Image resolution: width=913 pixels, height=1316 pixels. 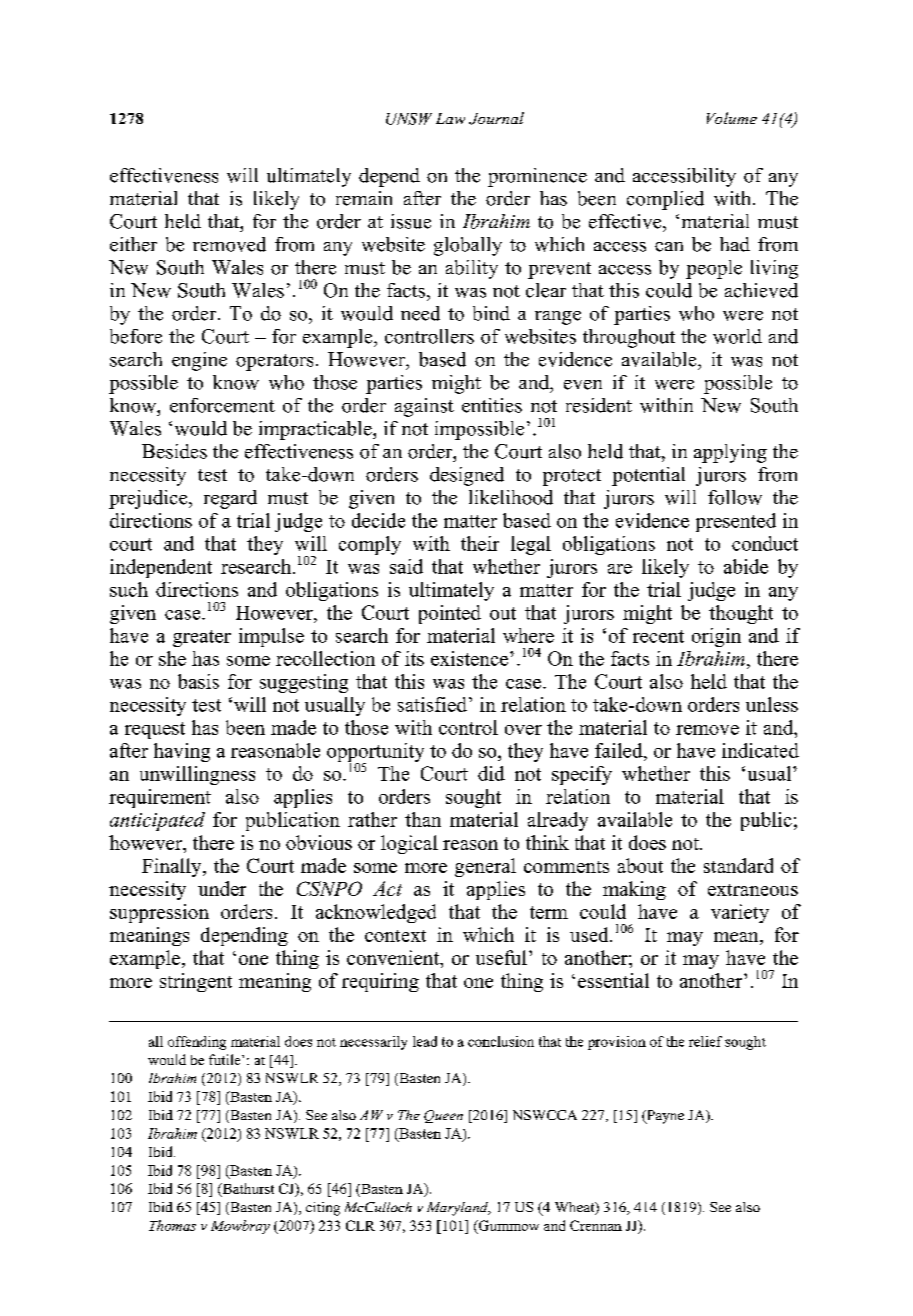 I want to click on indicated, so click(x=760, y=750).
